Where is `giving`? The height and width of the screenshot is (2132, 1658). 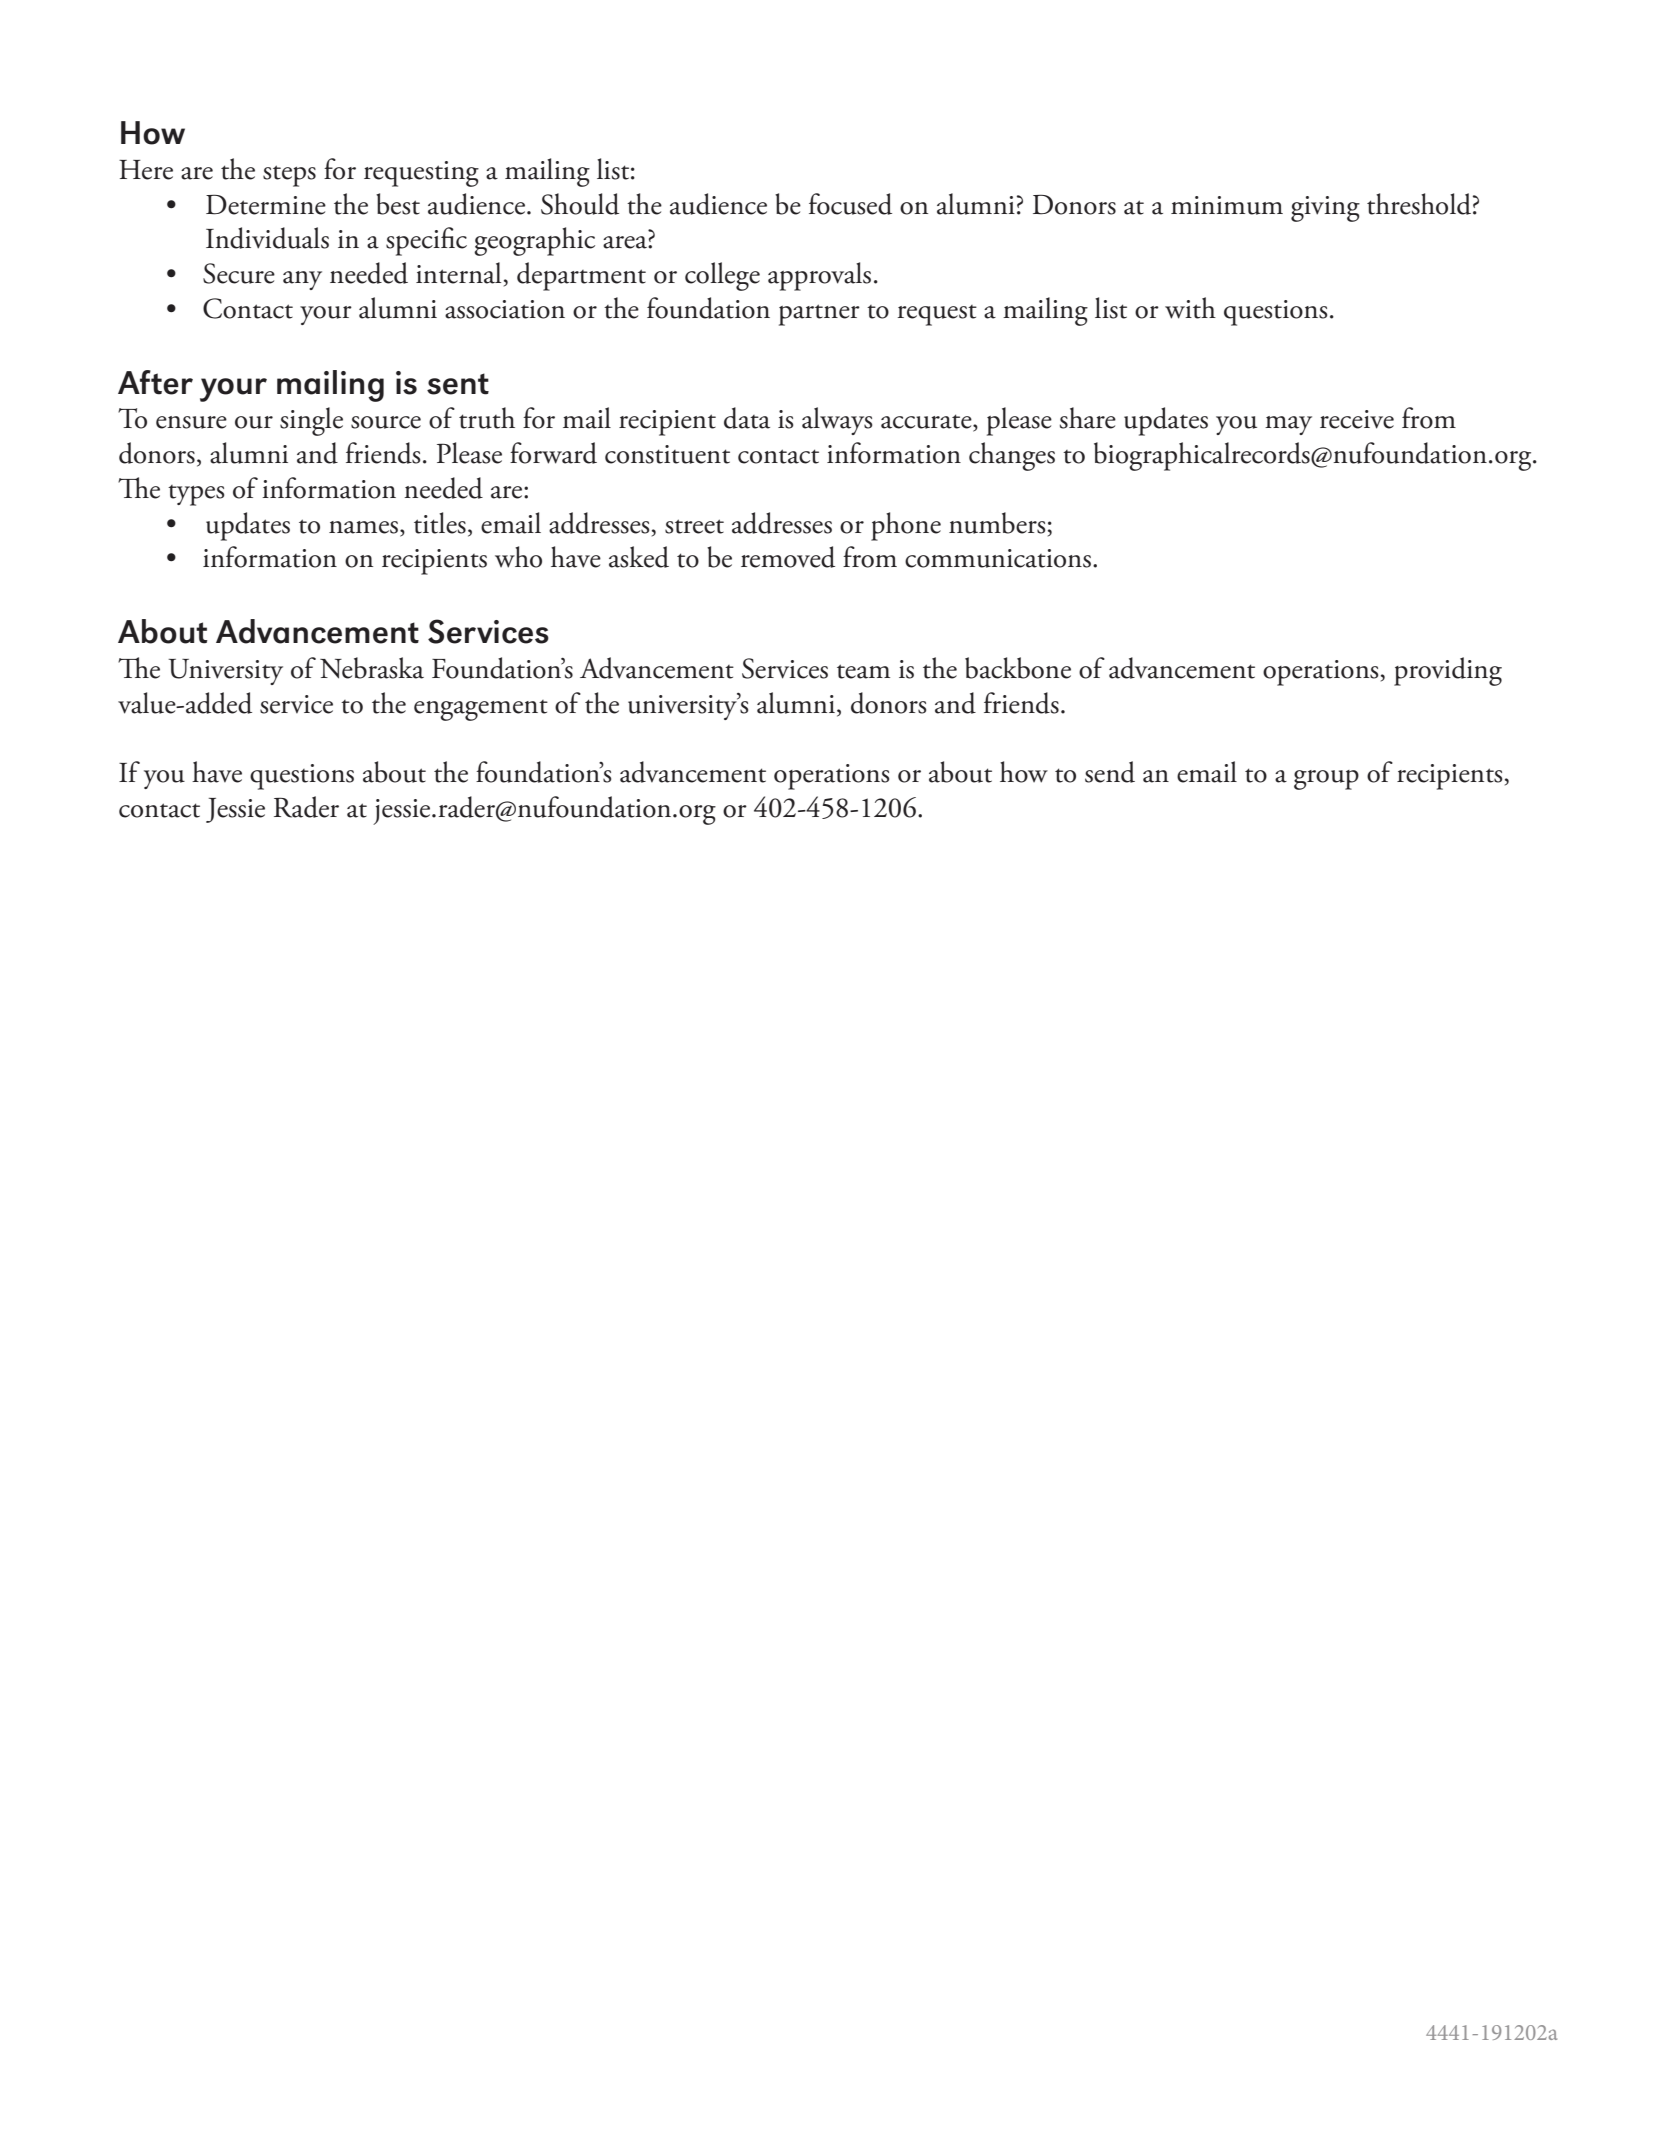
giving is located at coordinates (1325, 209).
